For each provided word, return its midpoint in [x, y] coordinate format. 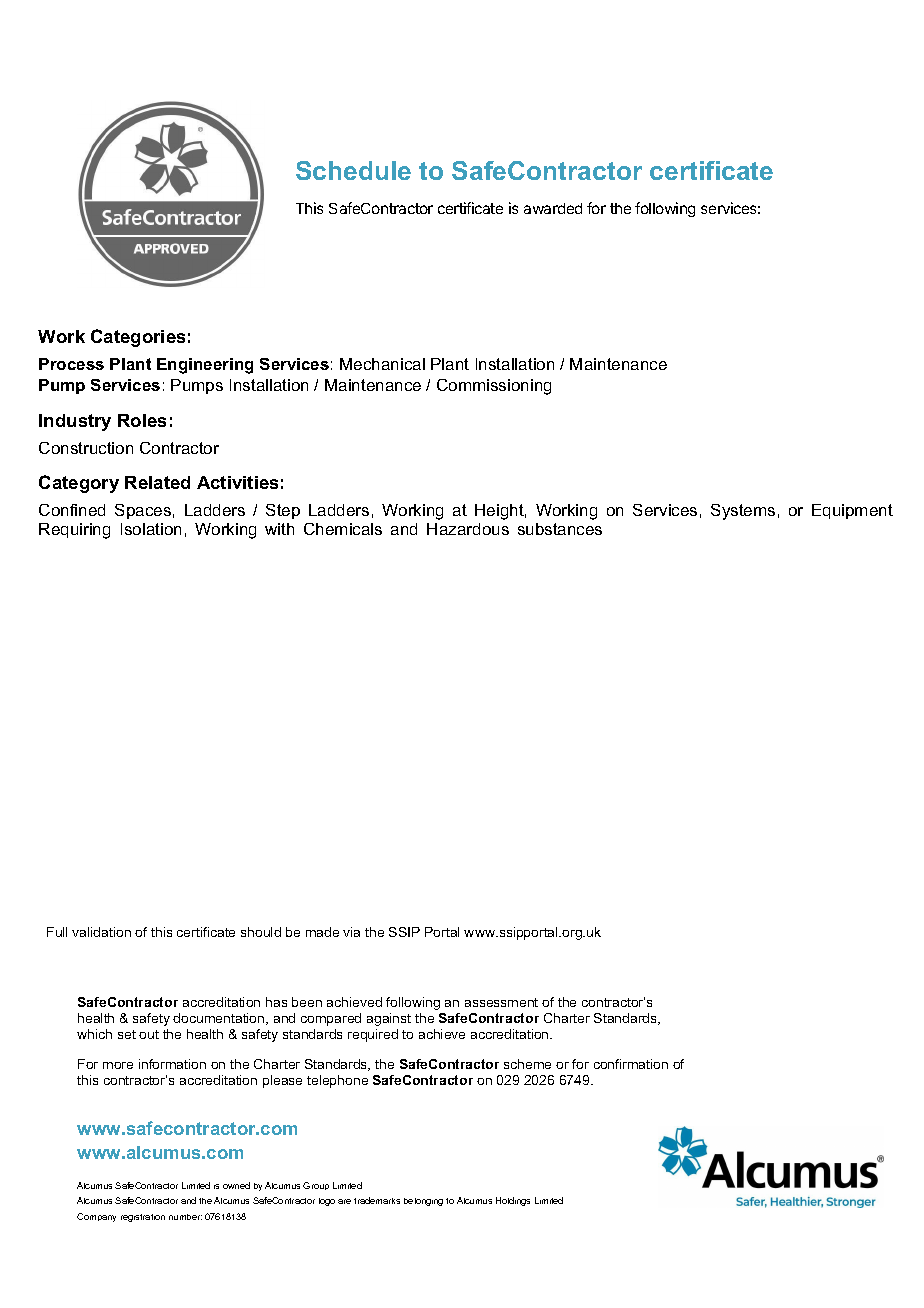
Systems [743, 512]
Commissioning [494, 387]
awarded [553, 208]
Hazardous [468, 529]
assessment [501, 1002]
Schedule [353, 170]
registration [143, 1218]
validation [101, 932]
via [351, 932]
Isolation [151, 529]
